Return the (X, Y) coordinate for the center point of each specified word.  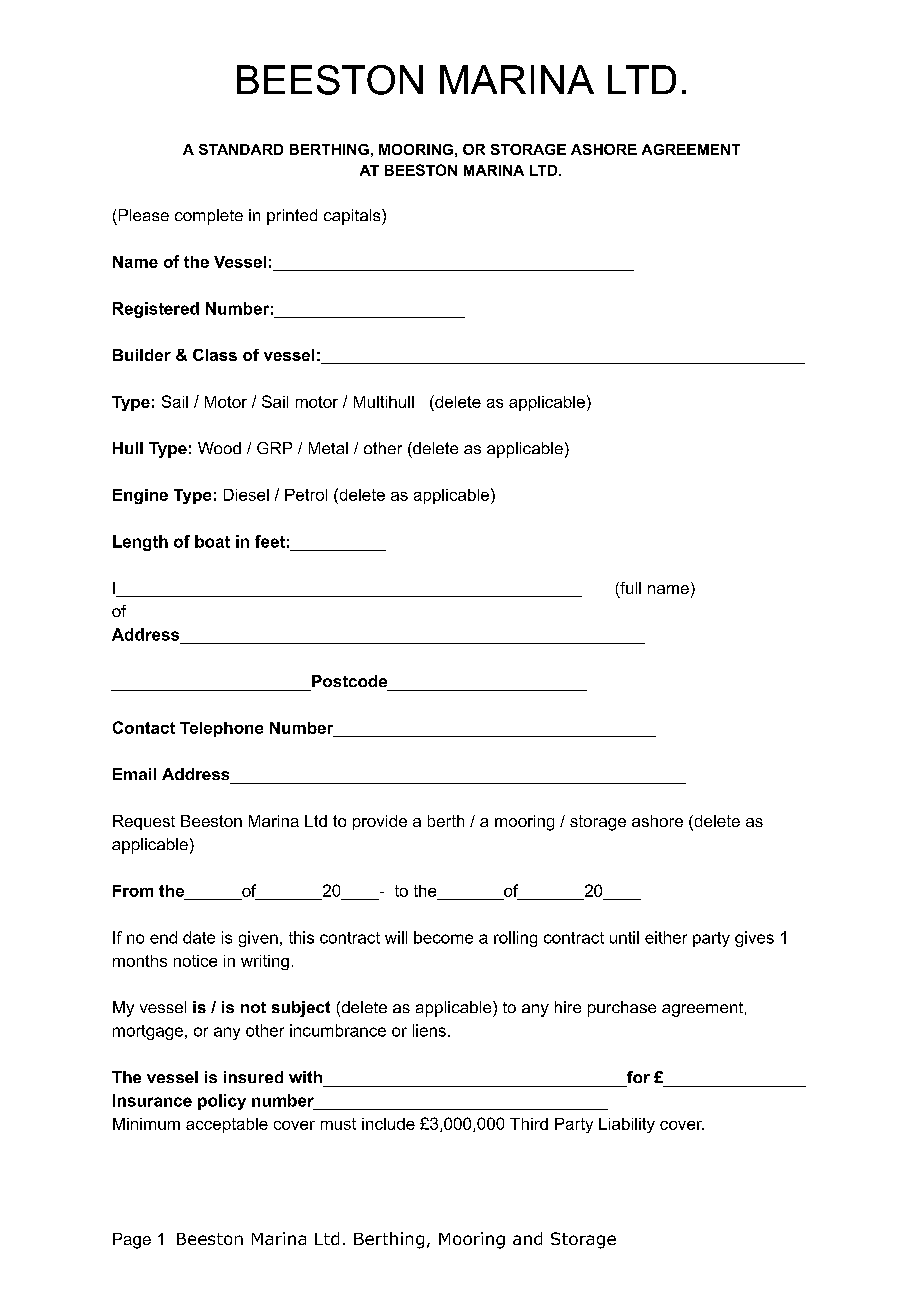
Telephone (221, 729)
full (629, 589)
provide (380, 822)
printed (292, 217)
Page (132, 1241)
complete (209, 217)
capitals (353, 217)
